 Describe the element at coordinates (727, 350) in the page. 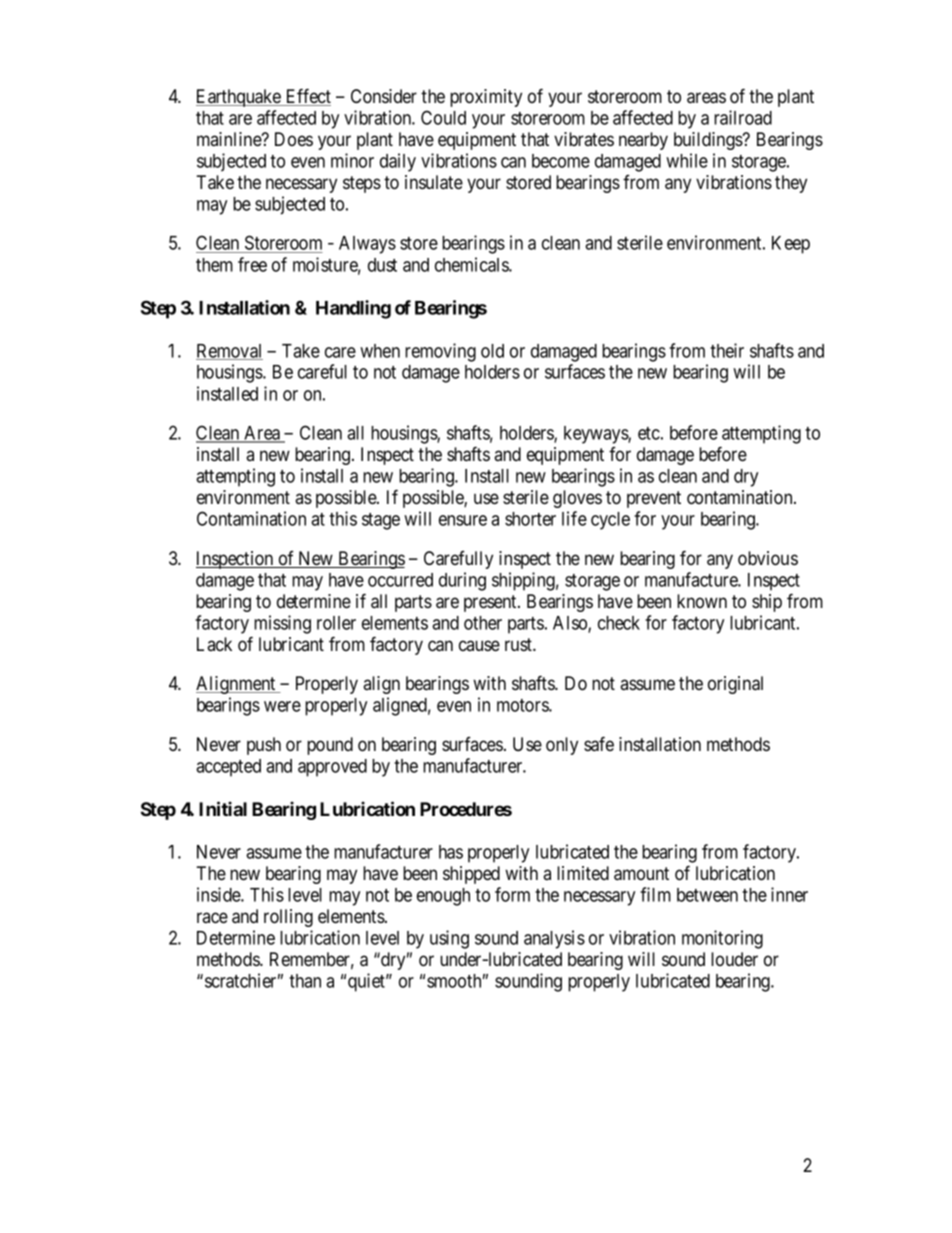

I see `their` at that location.
